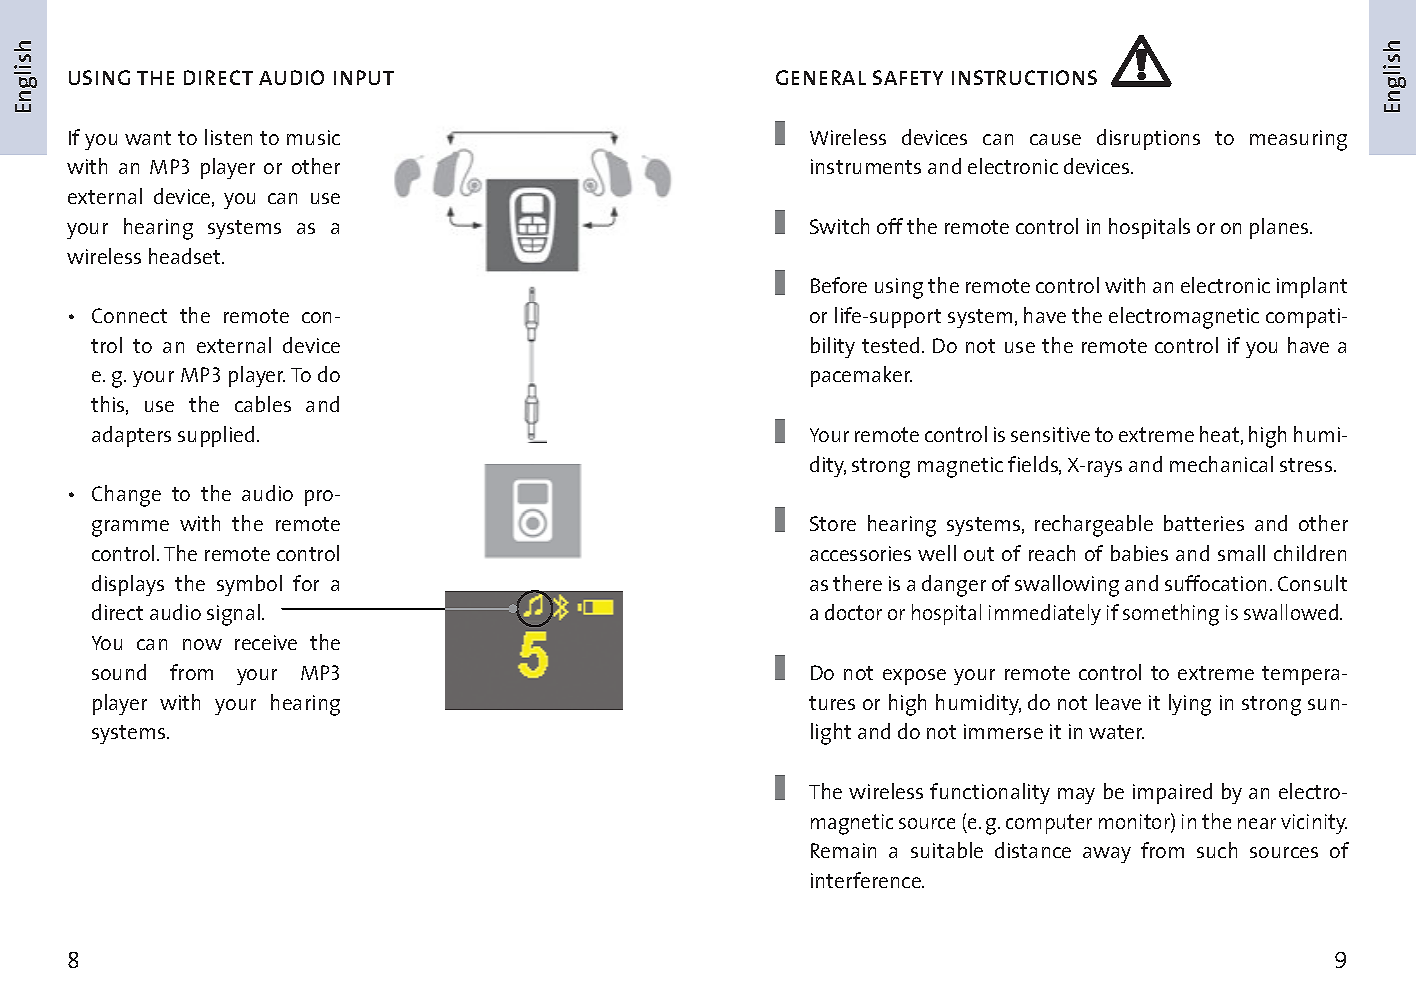 Image resolution: width=1416 pixels, height=998 pixels. I want to click on Store, so click(833, 523).
